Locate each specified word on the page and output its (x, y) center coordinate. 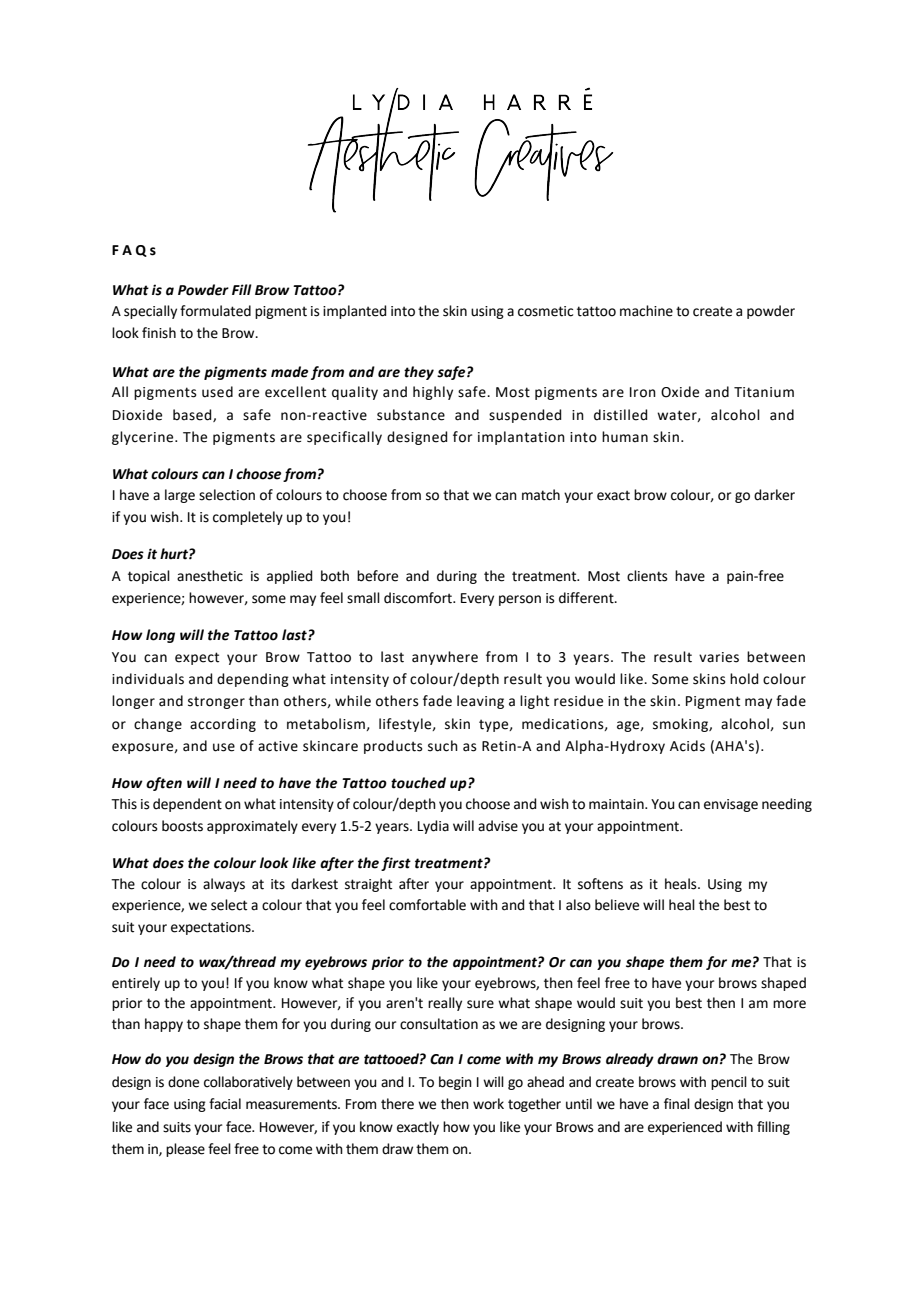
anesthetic (210, 576)
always (224, 885)
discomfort (419, 598)
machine (646, 311)
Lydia (433, 827)
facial (225, 1104)
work (488, 1104)
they (419, 373)
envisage (731, 805)
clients (647, 576)
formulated (215, 311)
